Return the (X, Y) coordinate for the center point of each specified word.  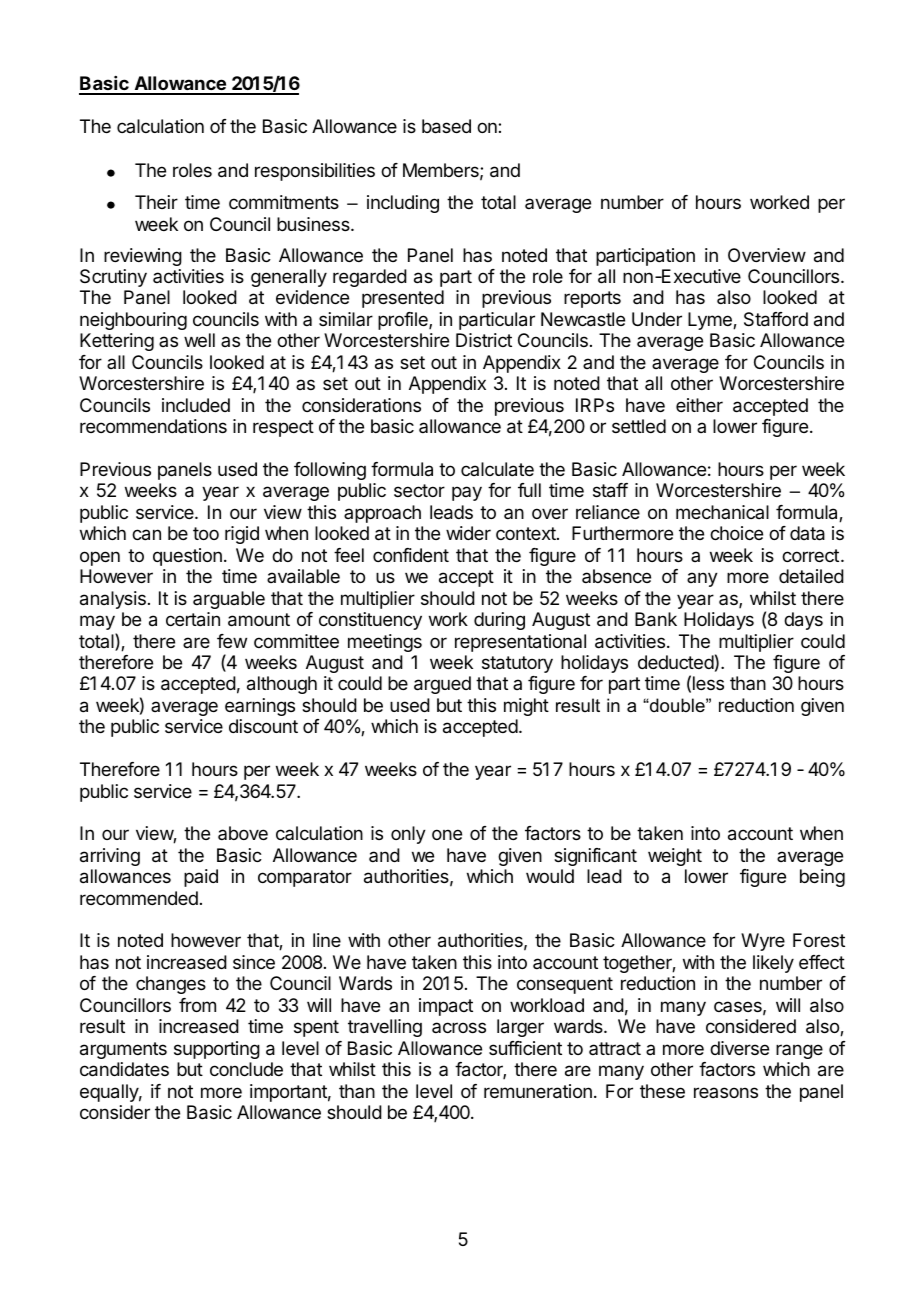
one (447, 834)
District (484, 340)
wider (468, 533)
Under (657, 319)
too (206, 533)
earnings (260, 707)
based (446, 126)
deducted (676, 662)
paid (201, 878)
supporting (217, 1050)
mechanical (722, 512)
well (199, 340)
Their (156, 202)
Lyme (711, 321)
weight (675, 857)
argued (442, 685)
